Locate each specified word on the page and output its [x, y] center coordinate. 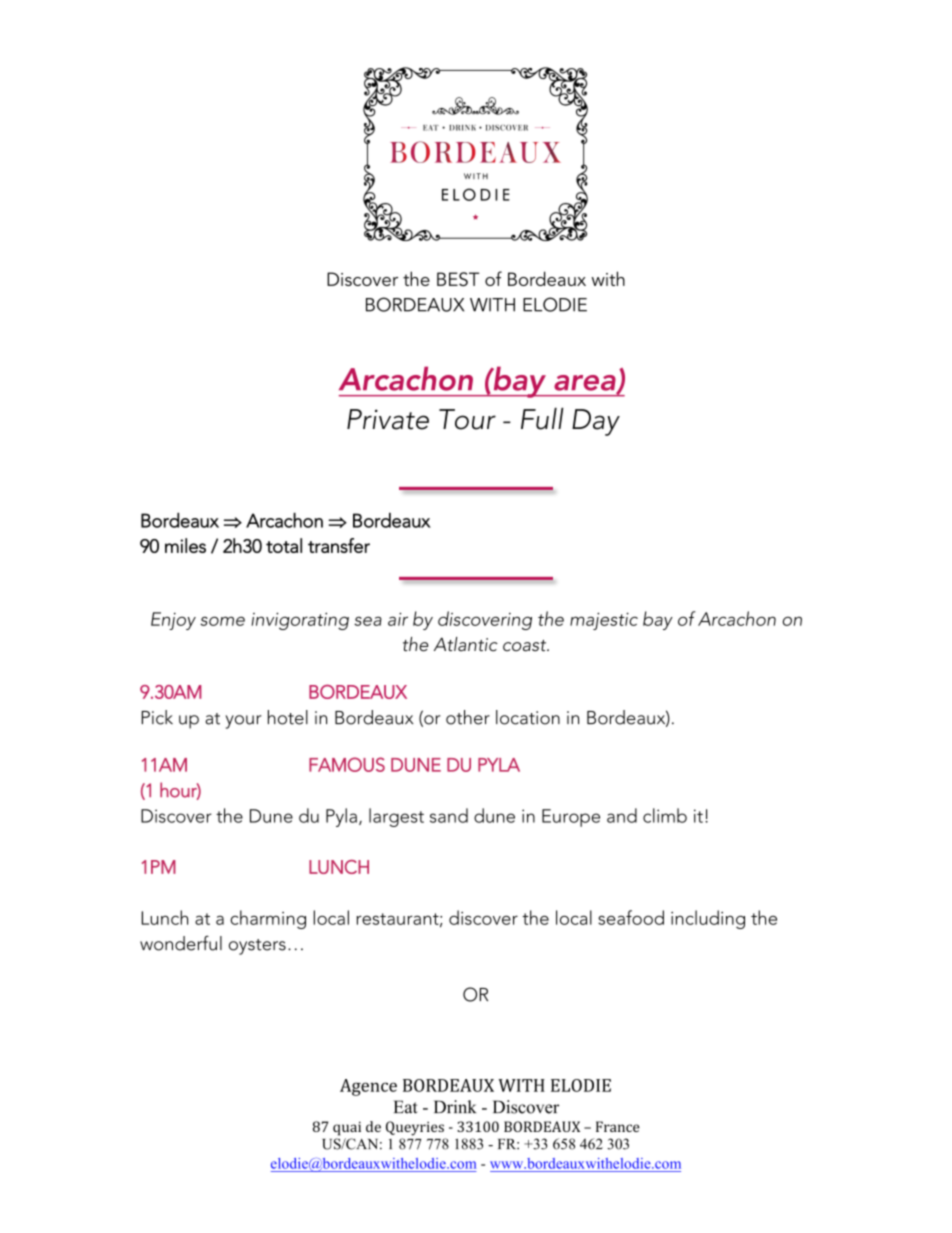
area [586, 384]
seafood [631, 917]
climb [665, 815]
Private [388, 419]
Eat [406, 1107]
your [244, 722]
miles [185, 545]
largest [396, 817]
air [398, 619]
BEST [458, 279]
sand [449, 815]
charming [268, 919]
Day [596, 422]
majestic [604, 621]
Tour [467, 419]
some [222, 621]
